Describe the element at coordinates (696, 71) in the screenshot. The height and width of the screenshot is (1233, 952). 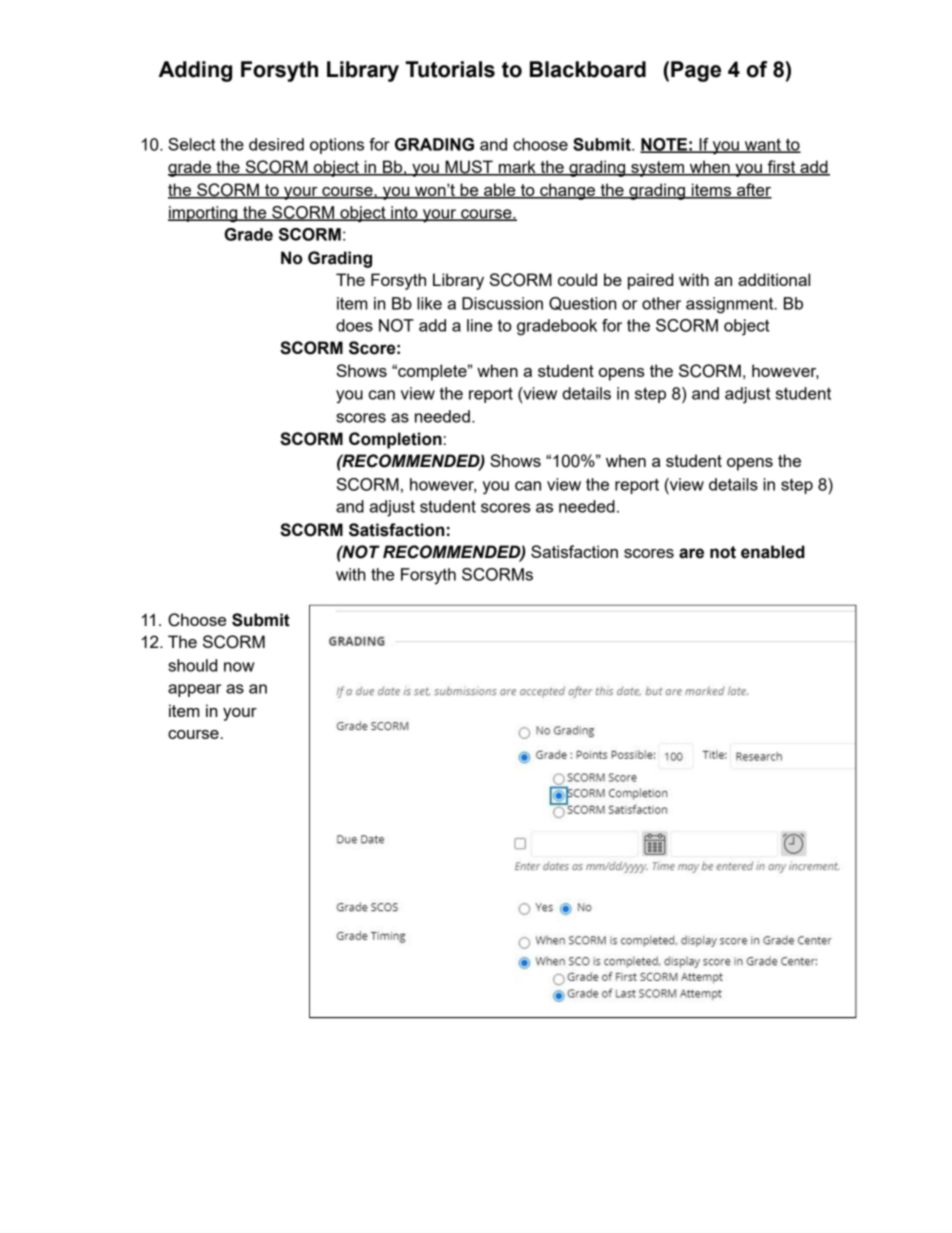
I see `Page` at that location.
